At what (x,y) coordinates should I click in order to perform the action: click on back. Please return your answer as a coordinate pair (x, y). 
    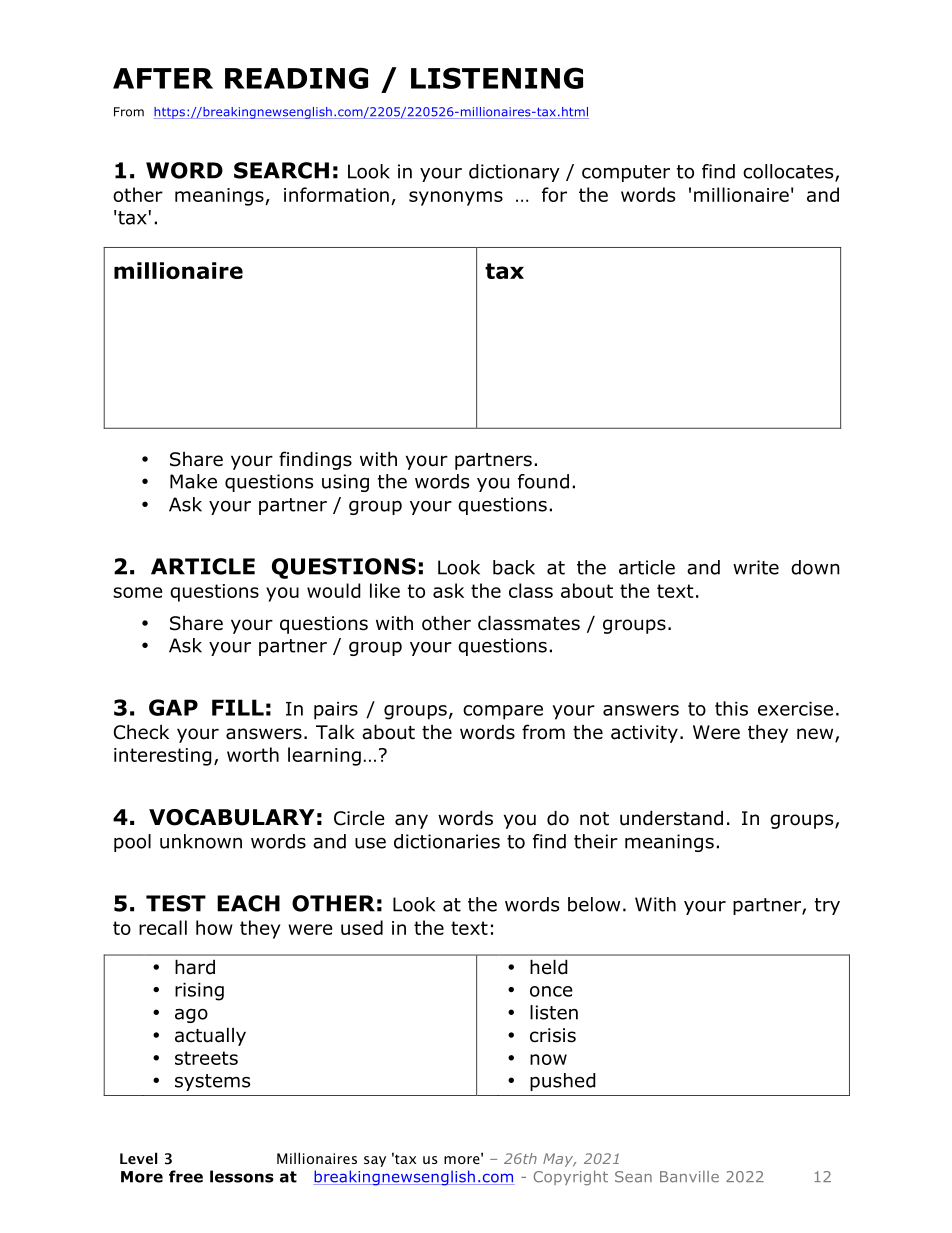
    Looking at the image, I should click on (514, 567).
